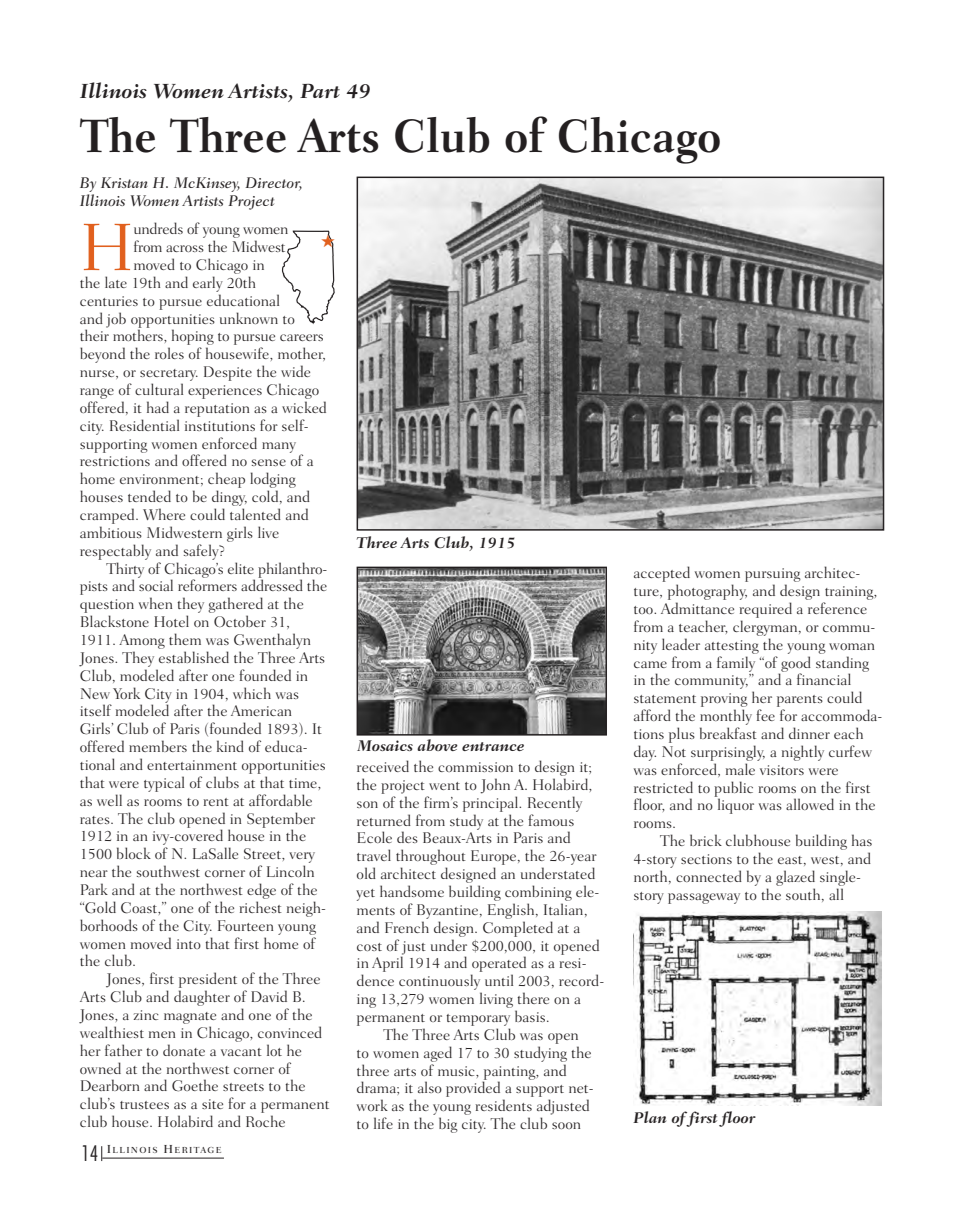 This document has height=1232, width=964. What do you see at coordinates (171, 621) in the document?
I see `Hotel` at bounding box center [171, 621].
